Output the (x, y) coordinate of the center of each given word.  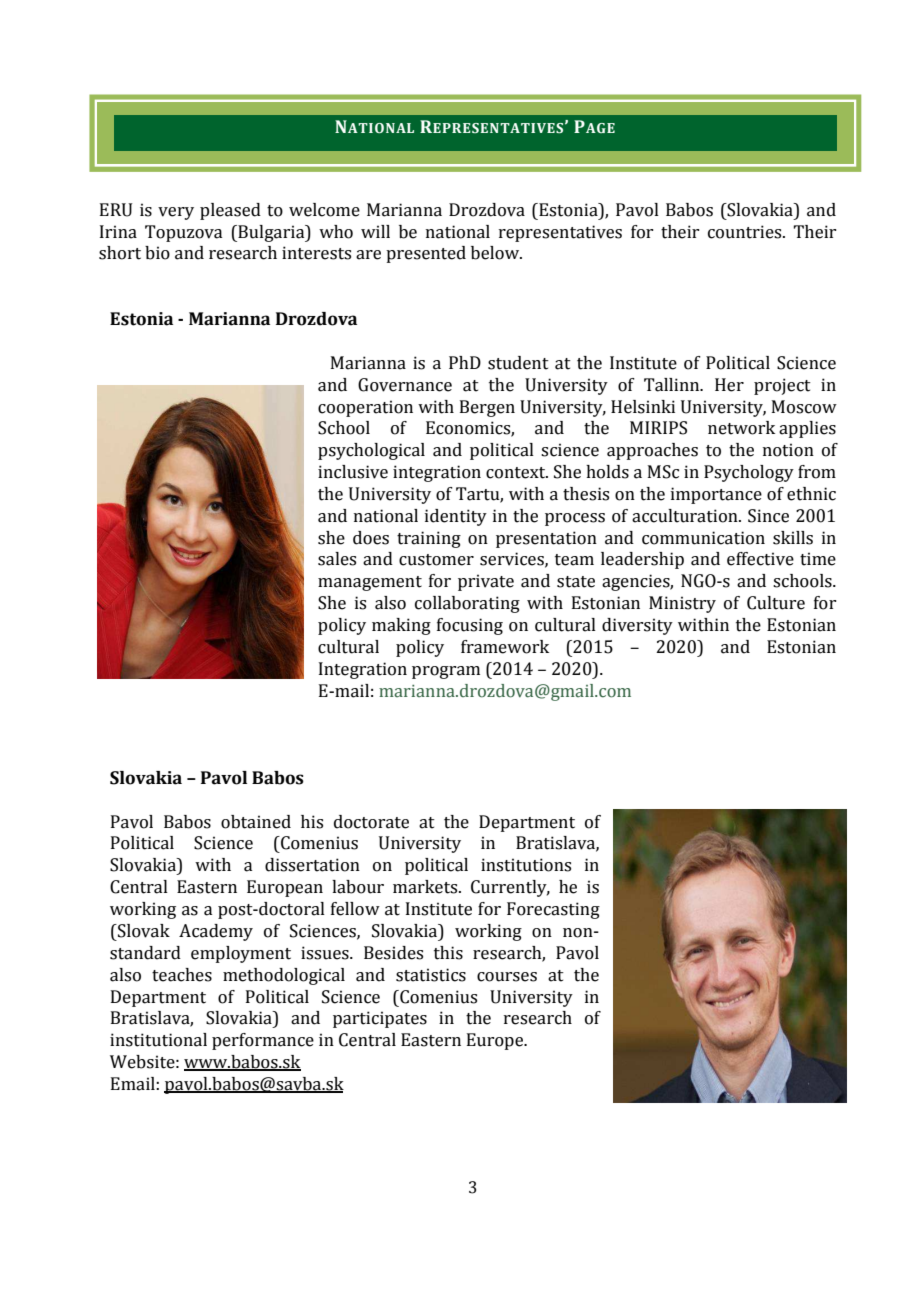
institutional (158, 1040)
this (448, 953)
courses (507, 977)
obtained (256, 822)
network (741, 428)
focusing (470, 626)
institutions (526, 865)
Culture (776, 603)
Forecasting (553, 910)
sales (337, 559)
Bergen (487, 408)
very (176, 213)
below (496, 253)
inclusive (353, 472)
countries (746, 232)
